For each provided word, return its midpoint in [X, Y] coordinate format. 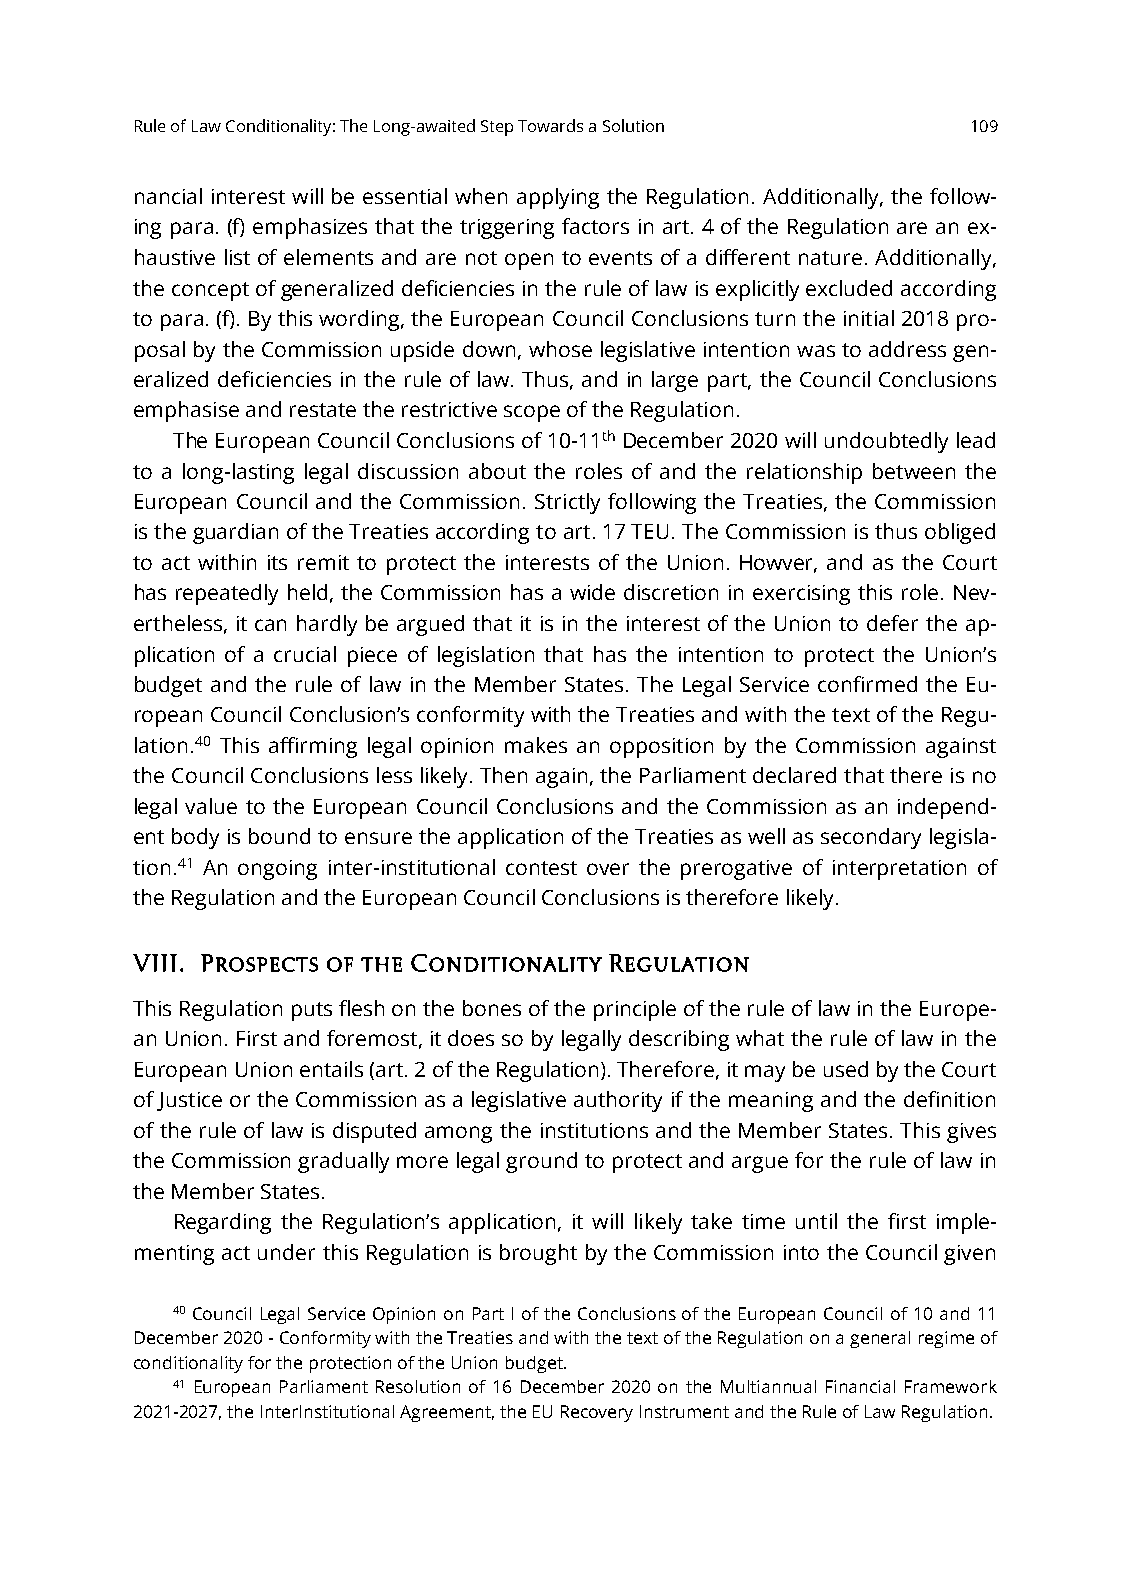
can [270, 625]
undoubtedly [886, 442]
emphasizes [310, 228]
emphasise [186, 411]
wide [592, 592]
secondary [871, 838]
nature [830, 258]
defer [892, 623]
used [846, 1069]
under [286, 1252]
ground [541, 1162]
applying [558, 198]
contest [541, 868]
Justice [189, 1101]
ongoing [277, 870]
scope [532, 413]
